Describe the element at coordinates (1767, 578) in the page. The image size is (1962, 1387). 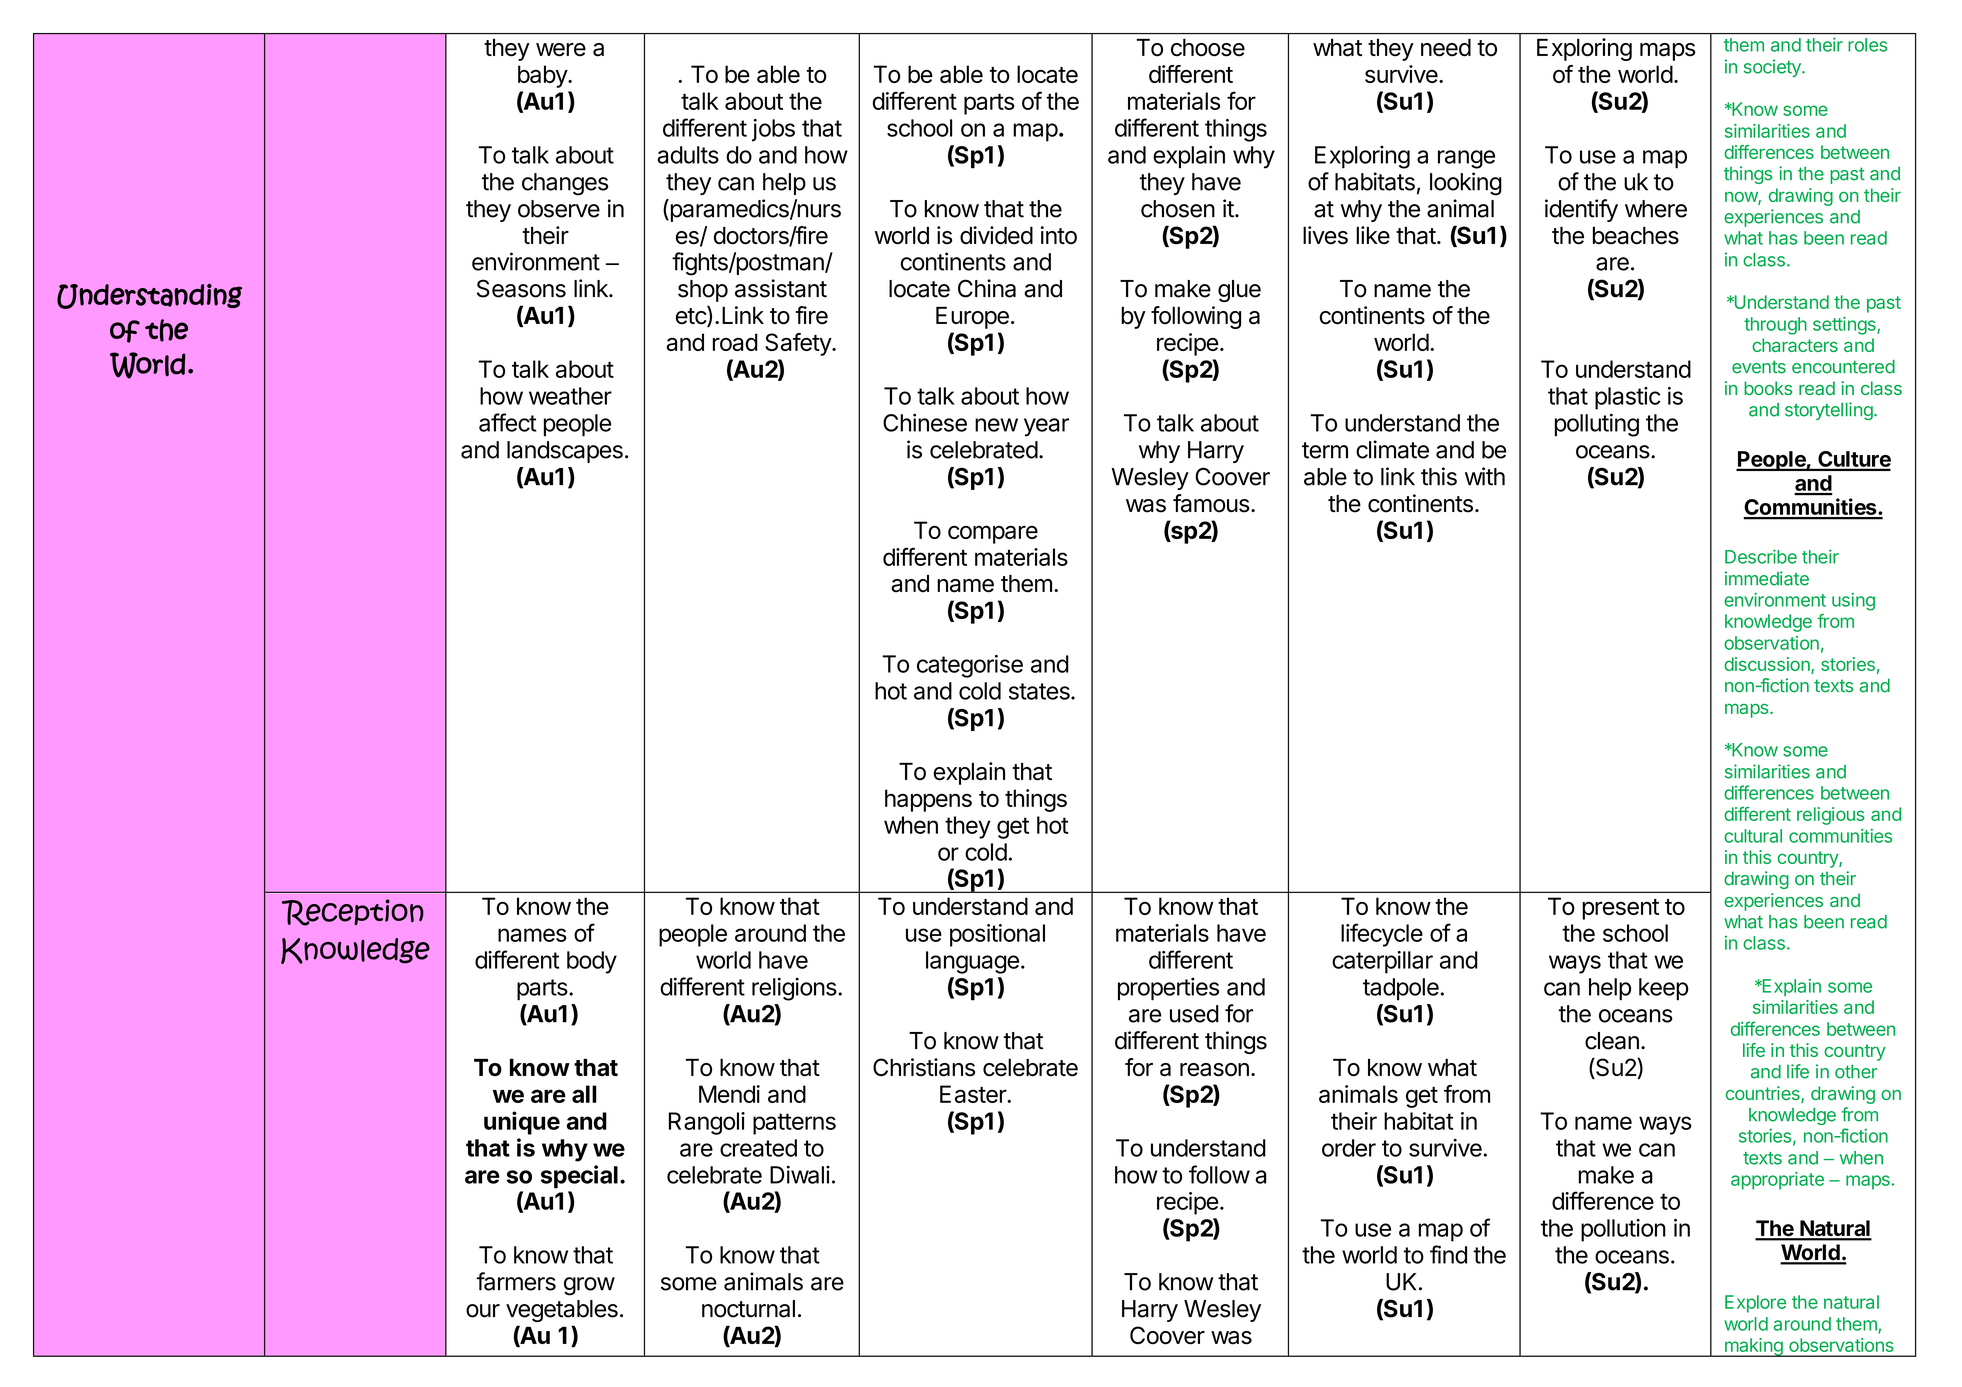
I see `immediate` at that location.
